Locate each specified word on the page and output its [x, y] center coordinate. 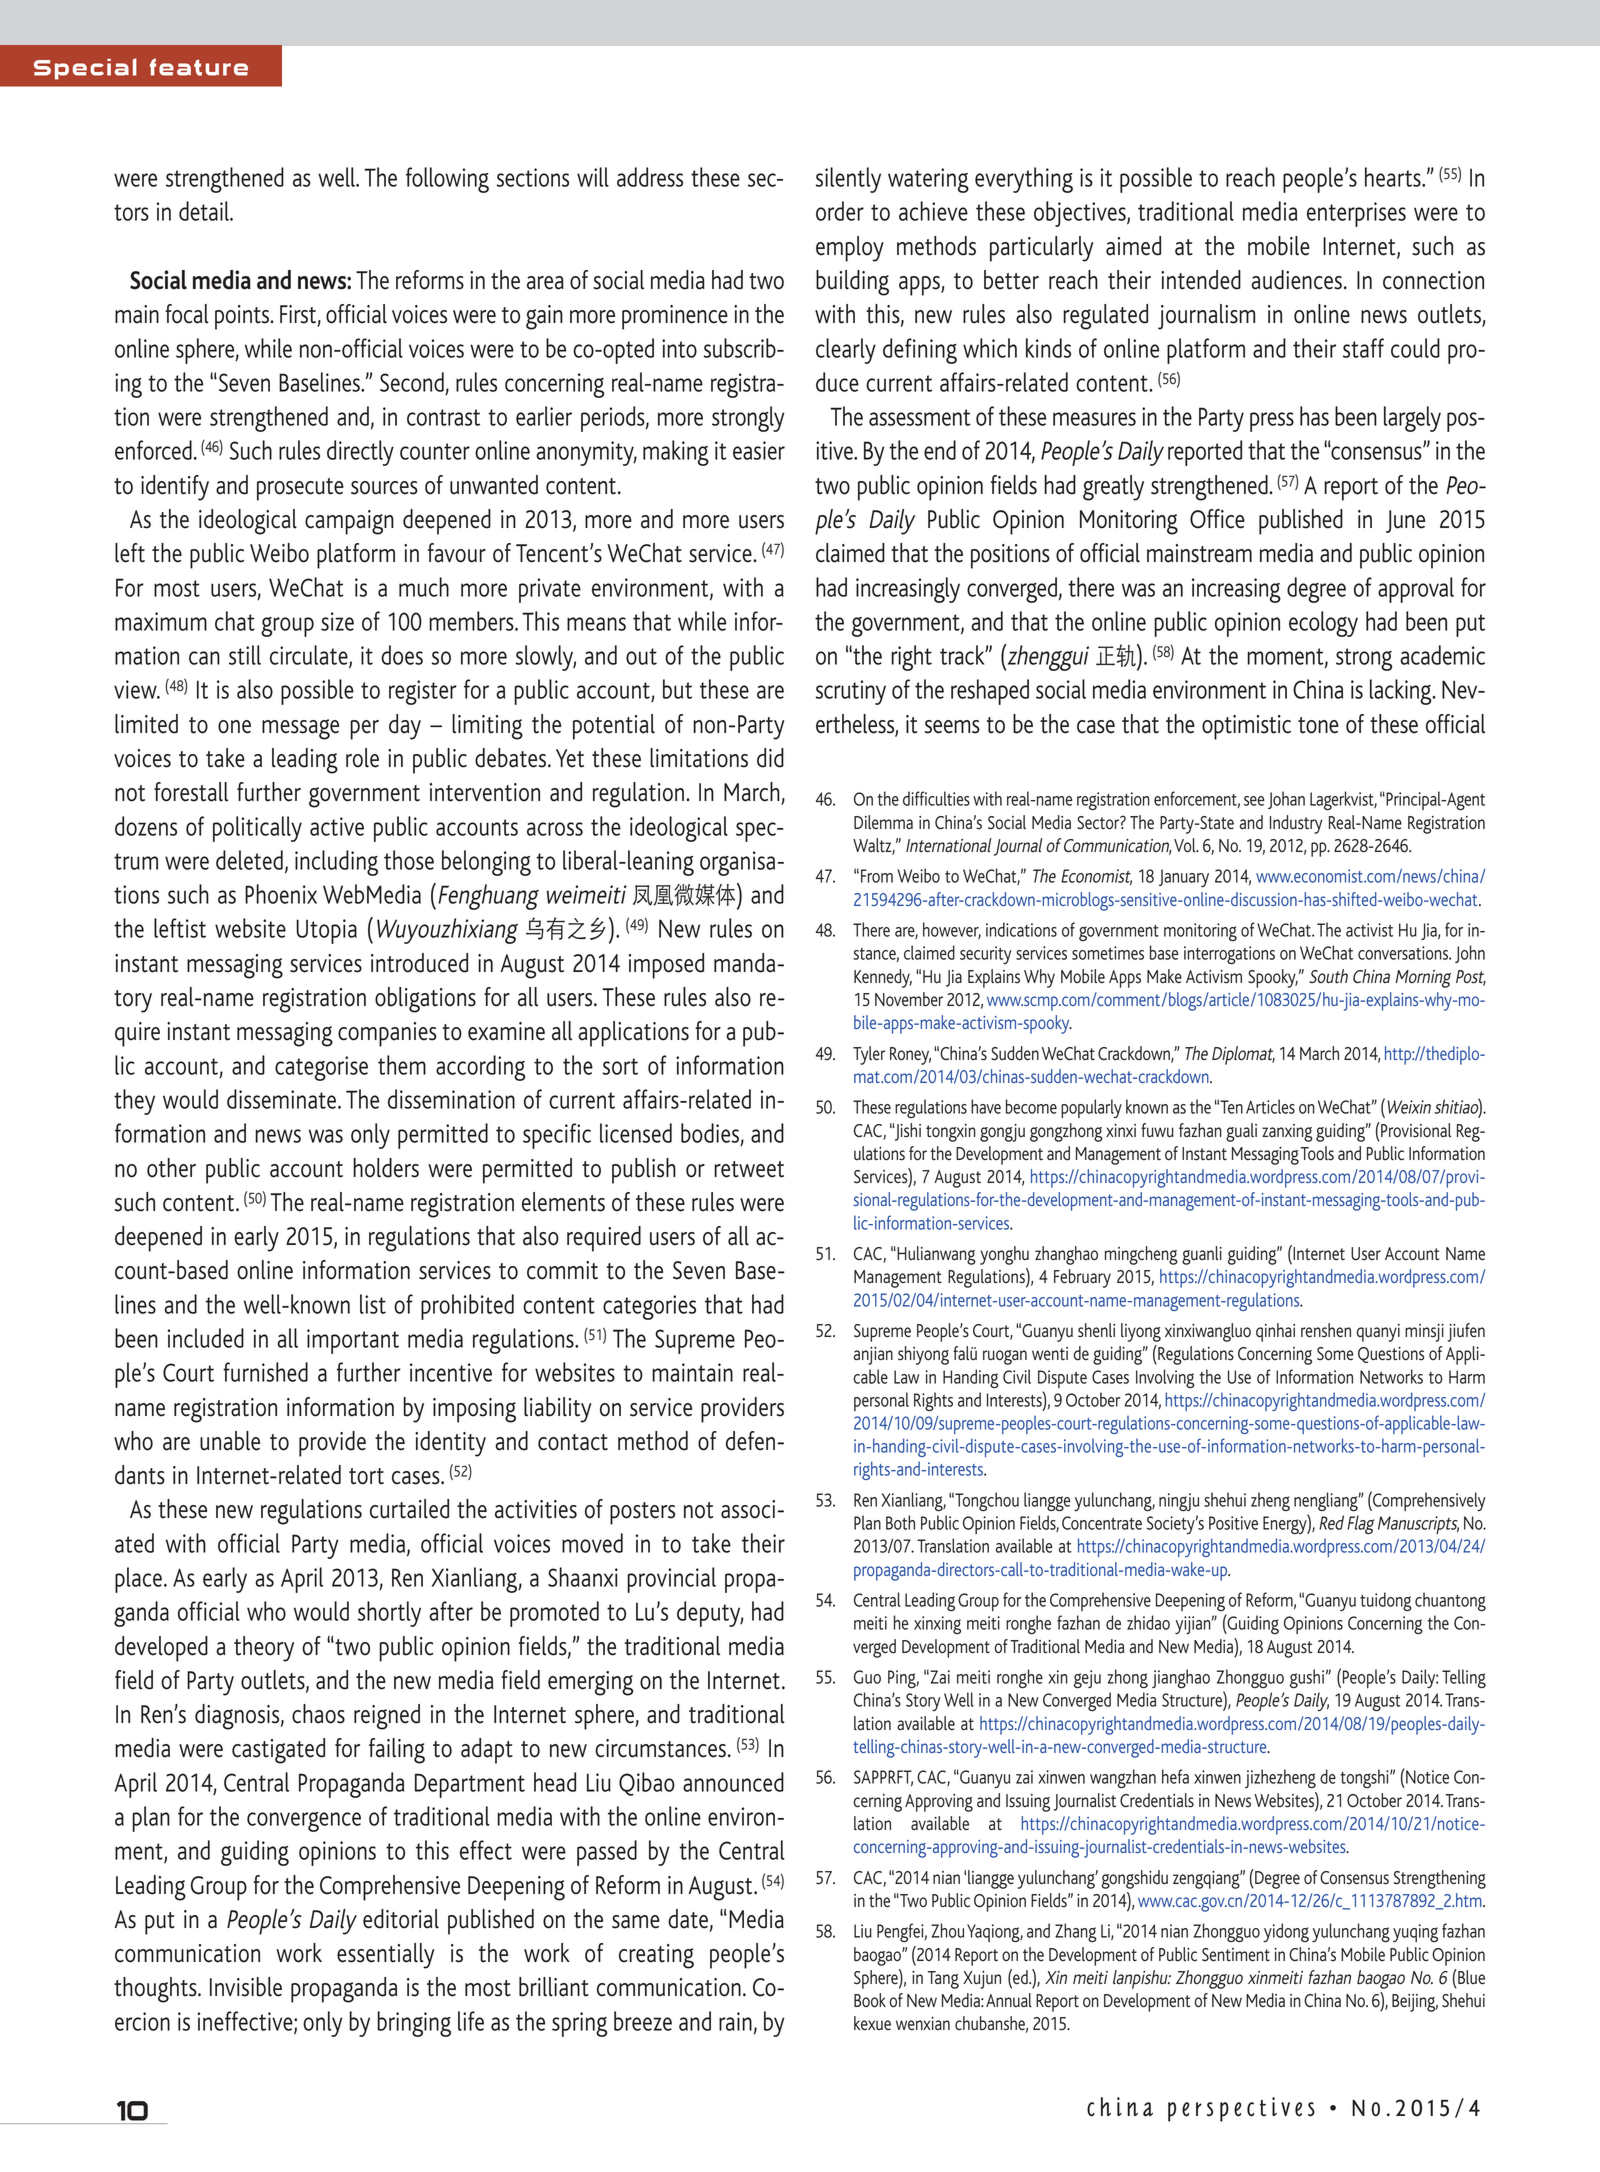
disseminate [283, 1099]
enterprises [1356, 214]
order [840, 211]
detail [205, 211]
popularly [1091, 1108]
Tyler [869, 1055]
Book [870, 2000]
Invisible [246, 1987]
